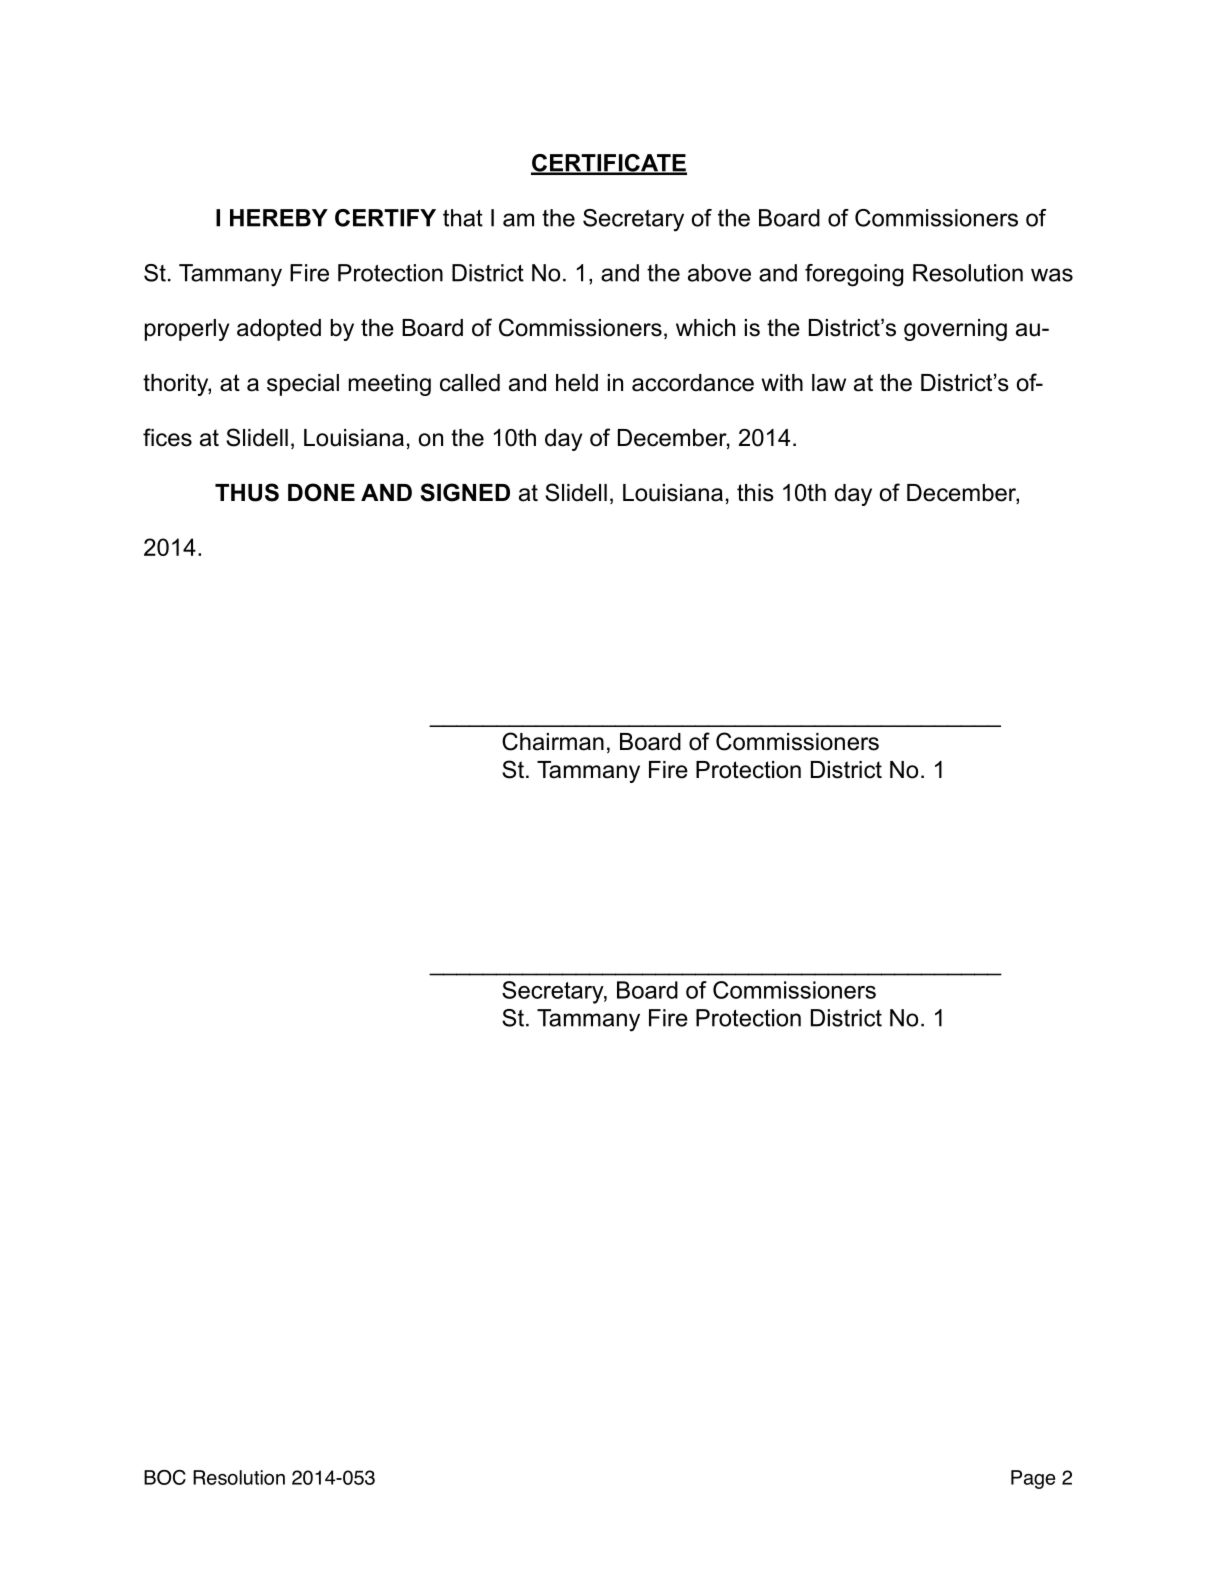  What do you see at coordinates (609, 164) in the page?
I see `CERTIFICATE` at bounding box center [609, 164].
